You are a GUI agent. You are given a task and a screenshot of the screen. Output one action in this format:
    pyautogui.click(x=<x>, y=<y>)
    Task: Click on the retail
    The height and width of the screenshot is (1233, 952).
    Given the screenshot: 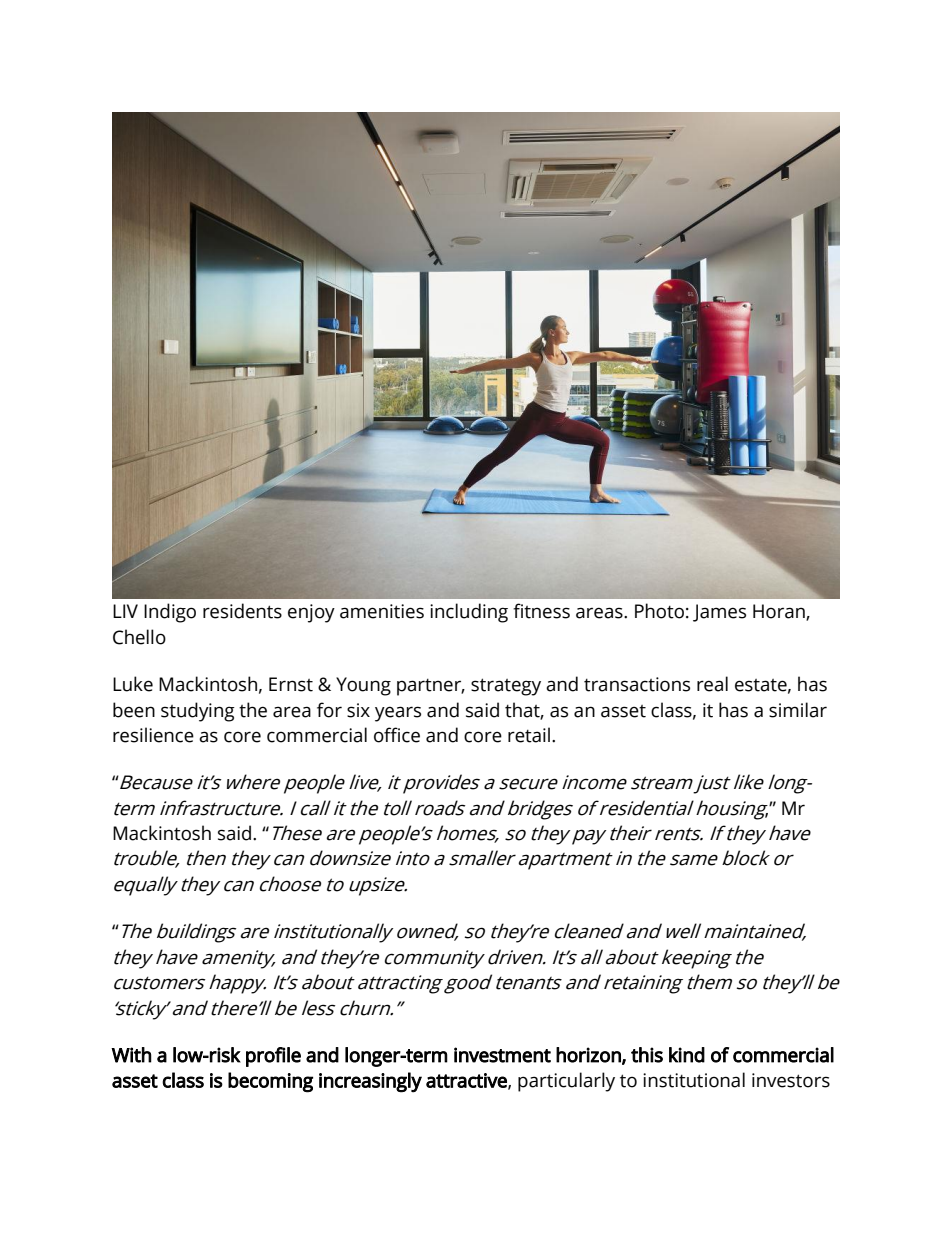 What is the action you would take?
    pyautogui.click(x=529, y=735)
